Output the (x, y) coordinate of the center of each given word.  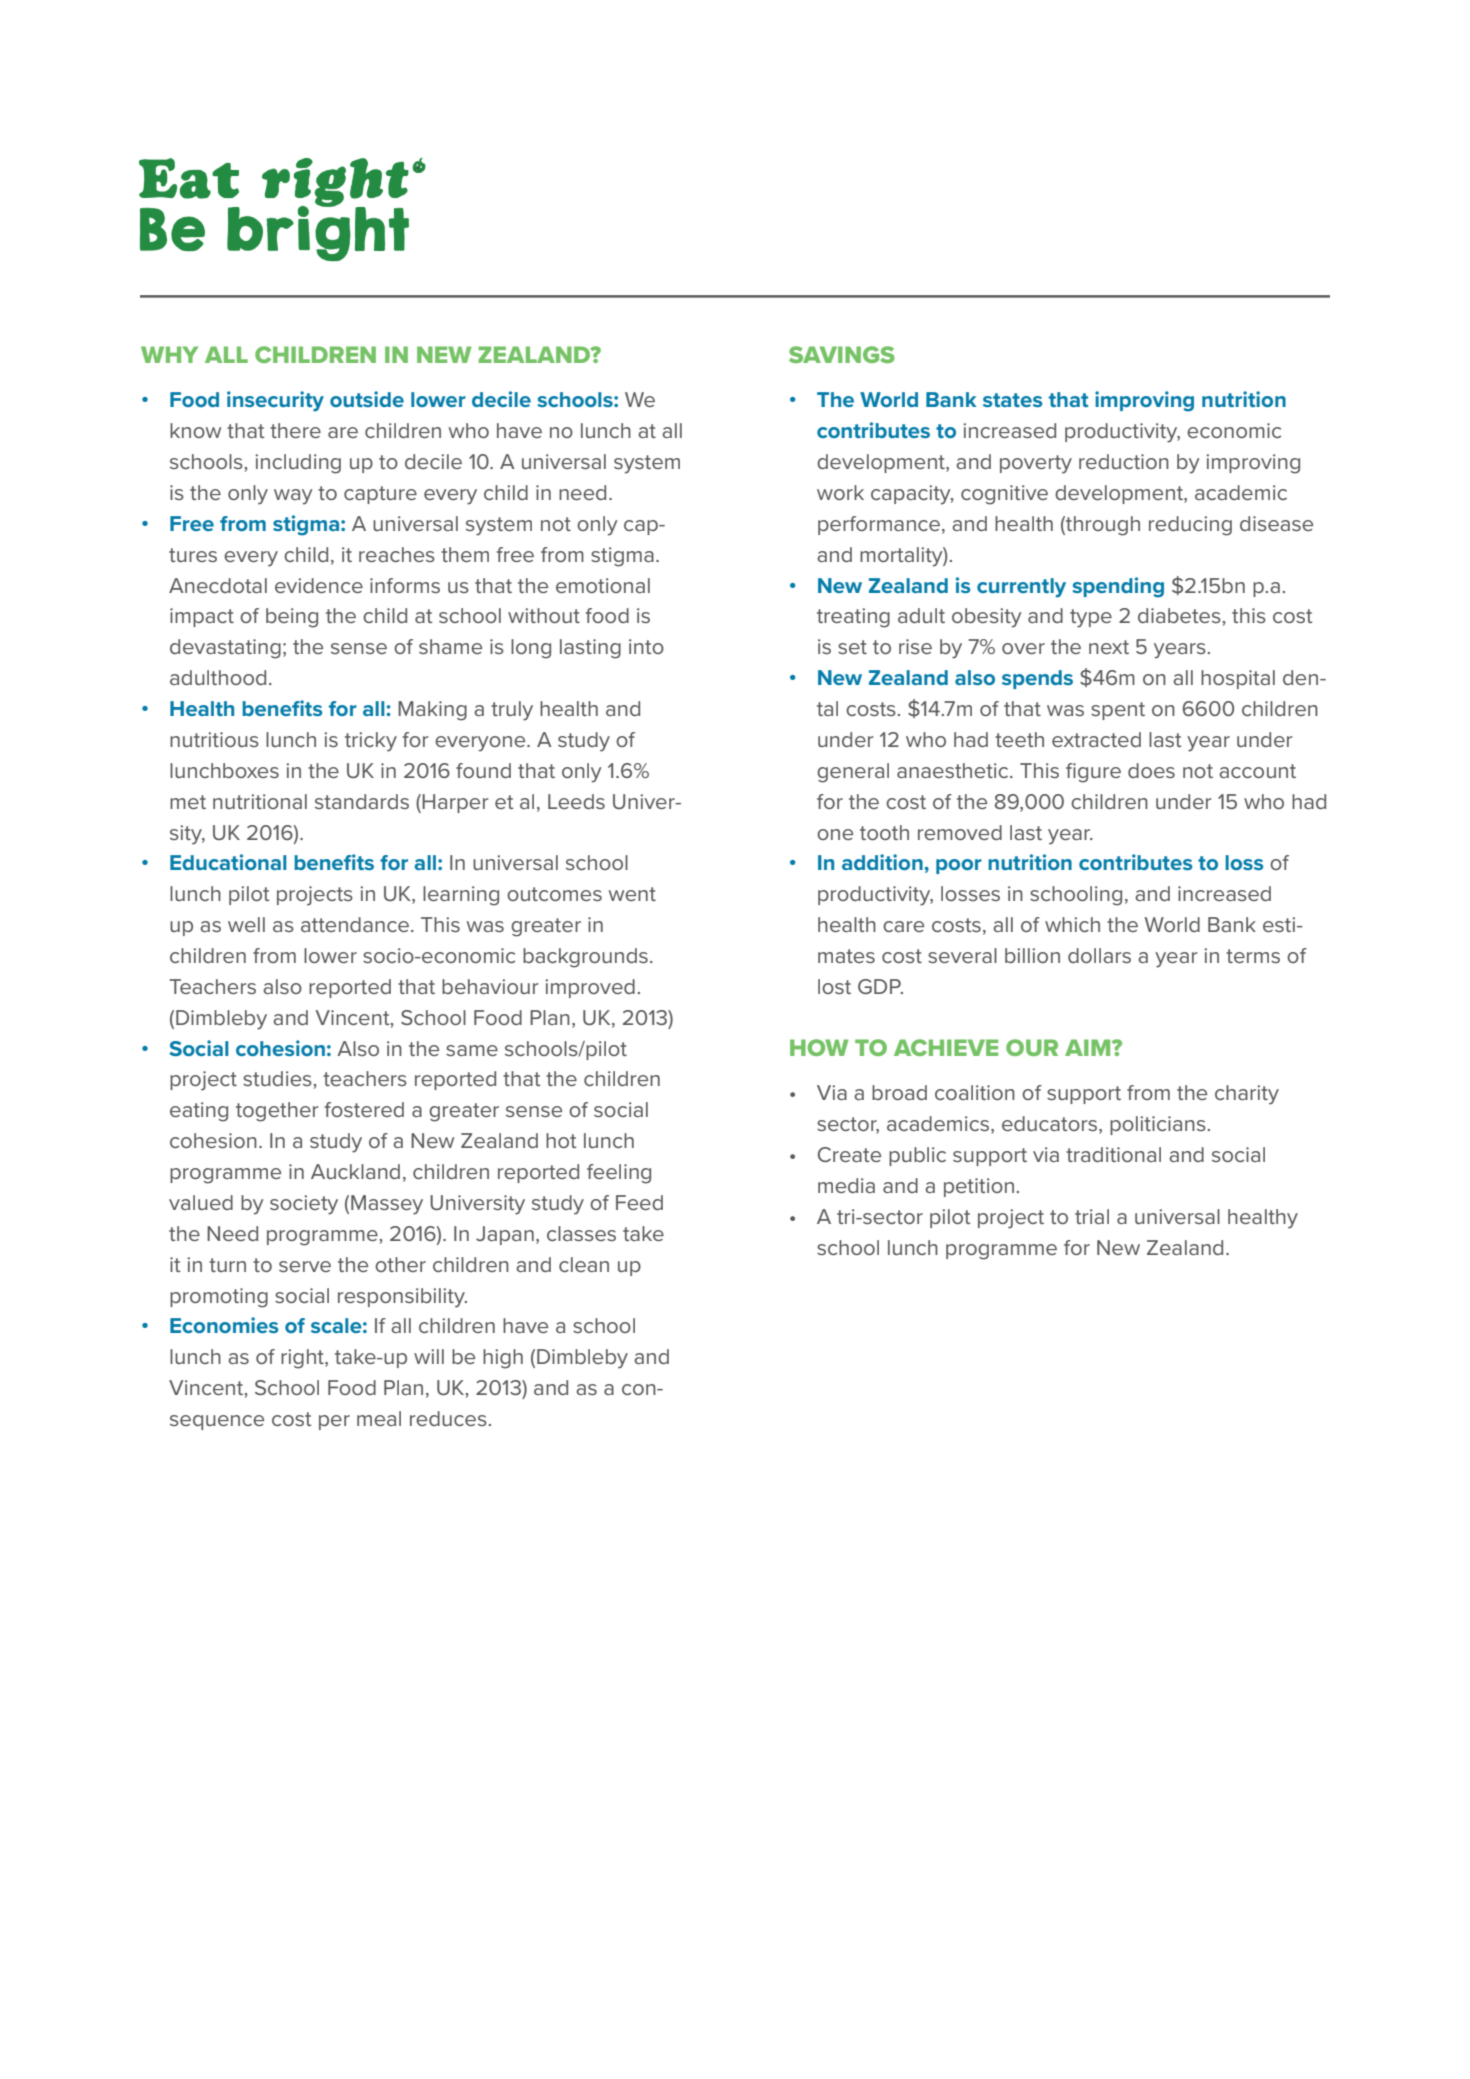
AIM (1089, 1047)
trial (1092, 1216)
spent (1118, 711)
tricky (371, 742)
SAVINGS (842, 354)
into (646, 646)
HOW (819, 1047)
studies (277, 1078)
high (503, 1359)
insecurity (275, 401)
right (303, 1359)
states (1012, 400)
